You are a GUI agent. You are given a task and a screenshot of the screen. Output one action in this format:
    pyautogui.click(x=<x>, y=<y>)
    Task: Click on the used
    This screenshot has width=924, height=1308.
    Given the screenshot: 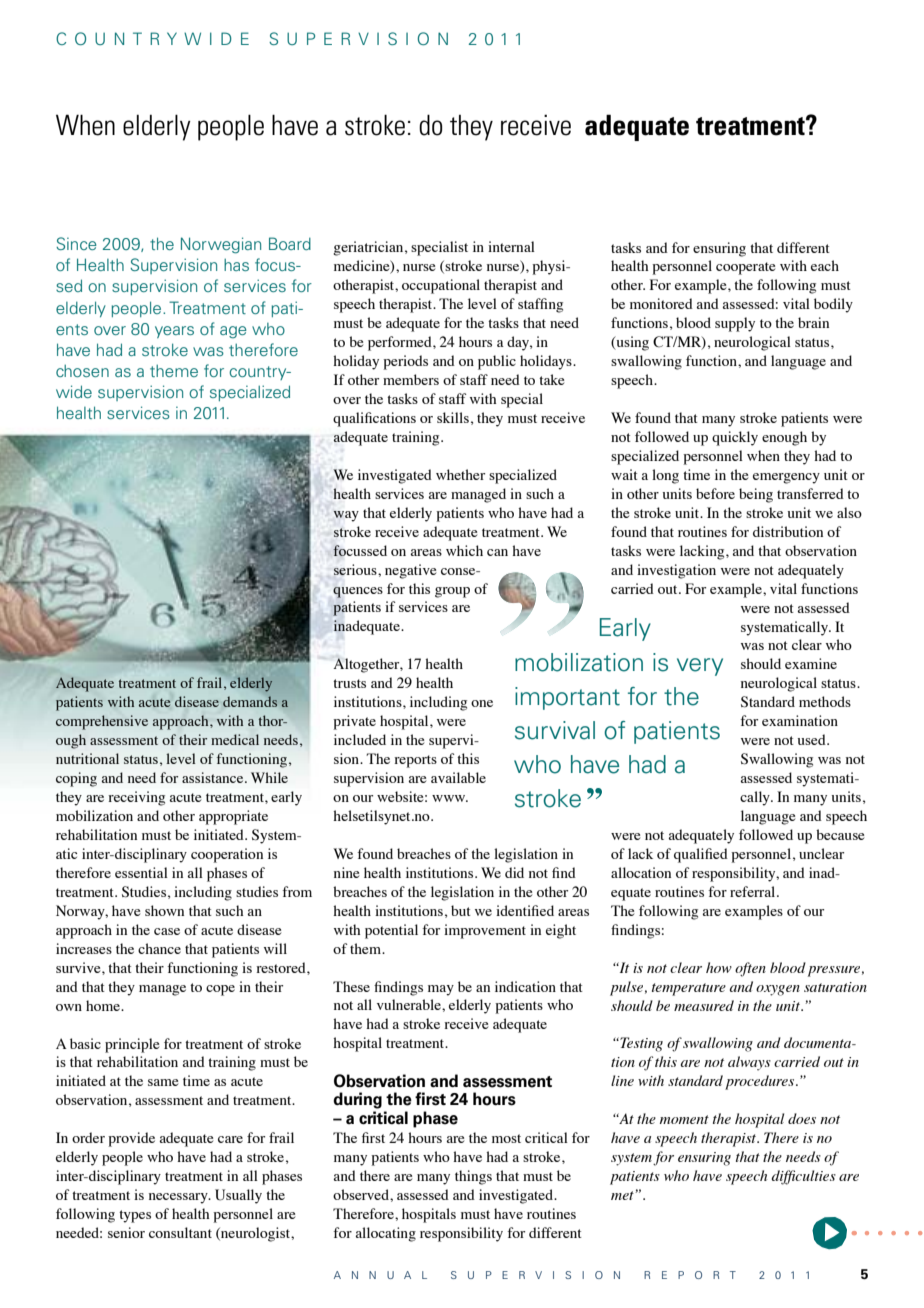 What is the action you would take?
    pyautogui.click(x=813, y=739)
